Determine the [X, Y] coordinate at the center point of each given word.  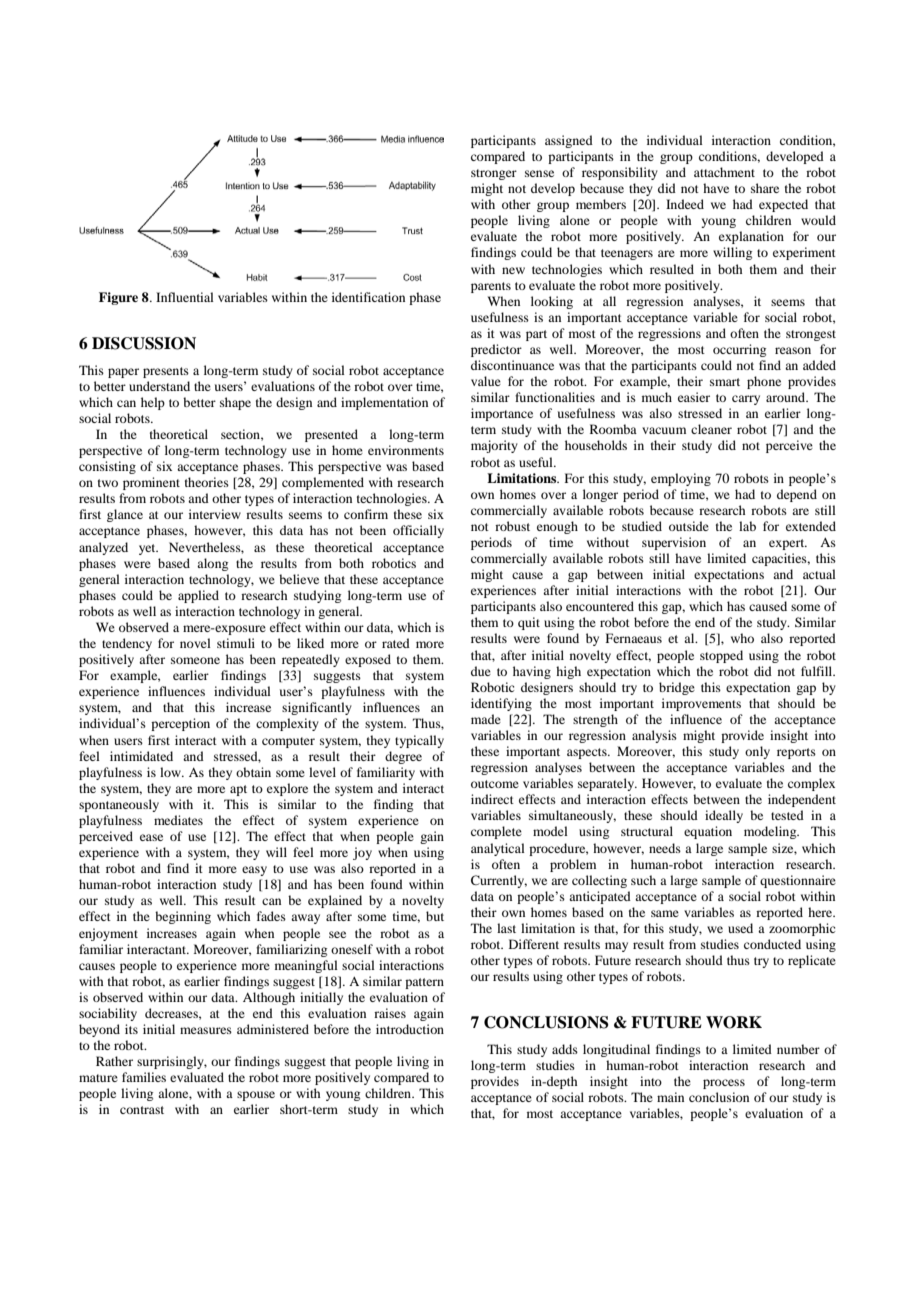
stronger [494, 174]
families [144, 1077]
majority [494, 446]
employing [681, 479]
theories [207, 482]
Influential [185, 297]
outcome [495, 784]
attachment [724, 172]
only [757, 752]
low [171, 772]
